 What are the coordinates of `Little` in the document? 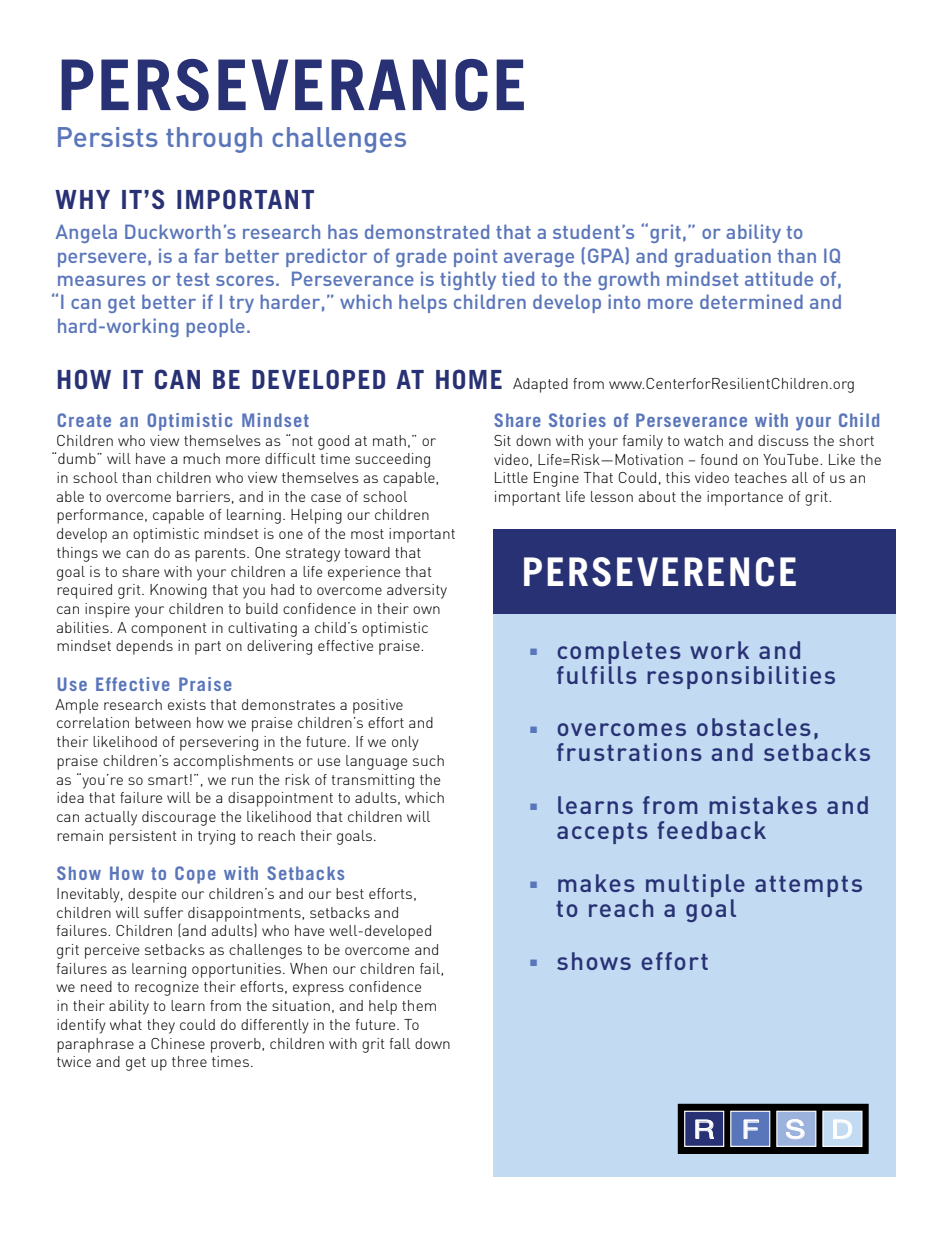 It's located at (511, 477).
